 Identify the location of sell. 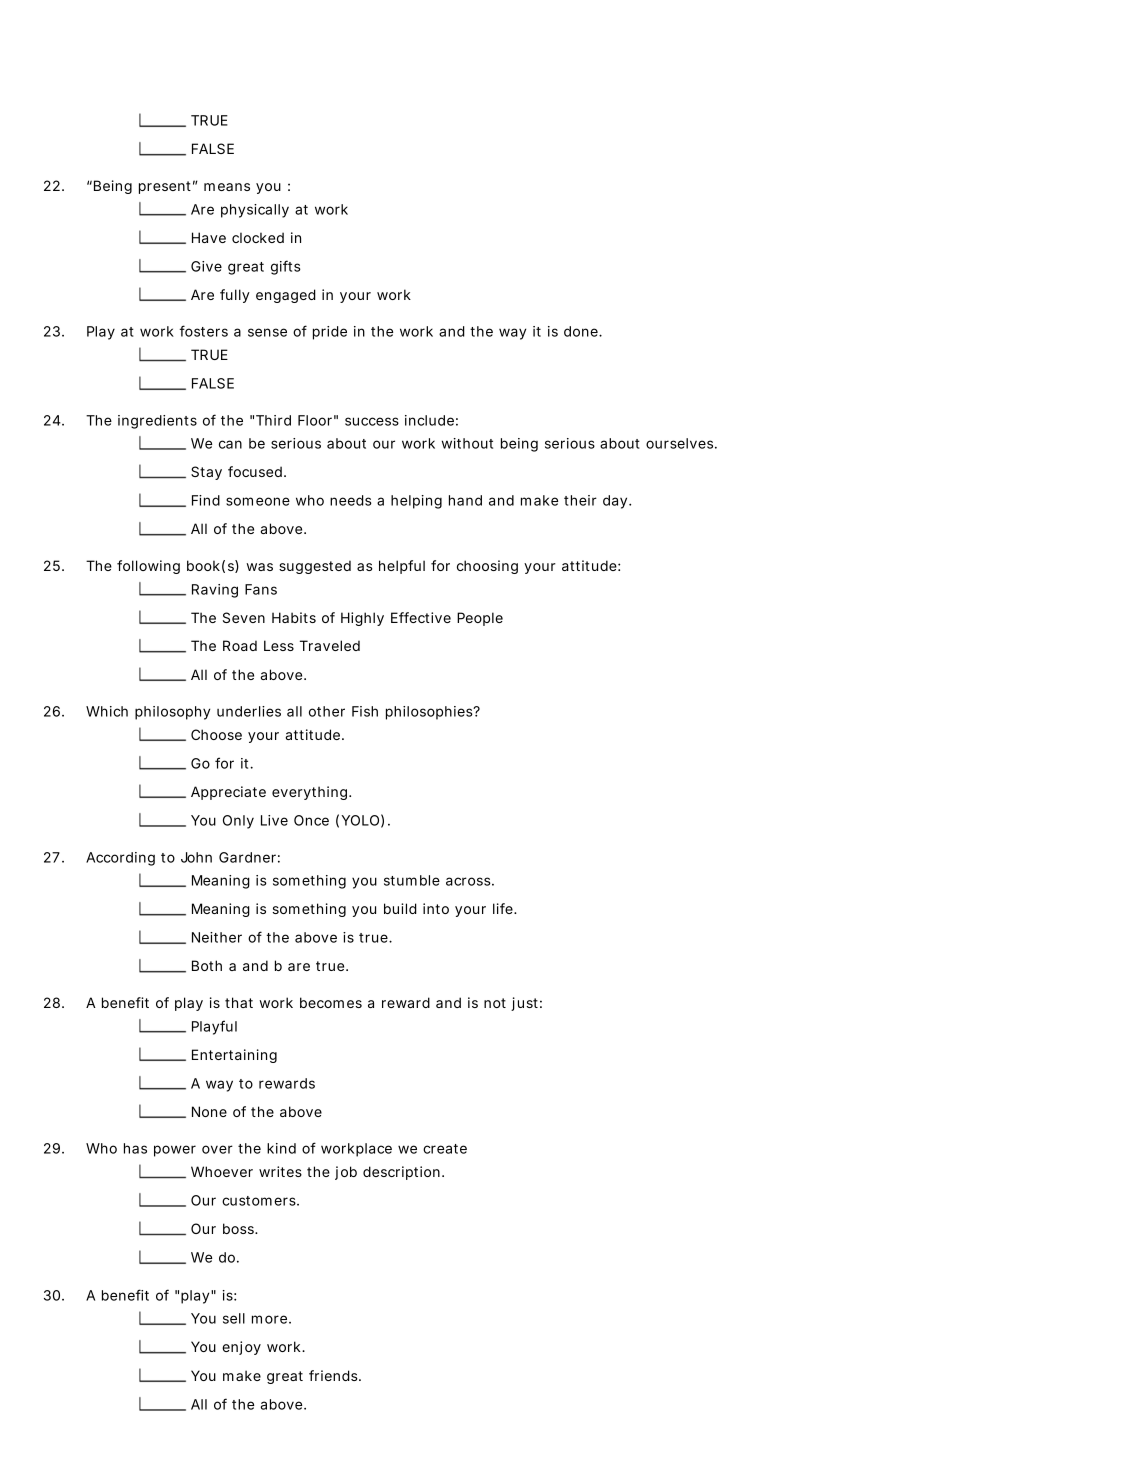
(234, 1318).
